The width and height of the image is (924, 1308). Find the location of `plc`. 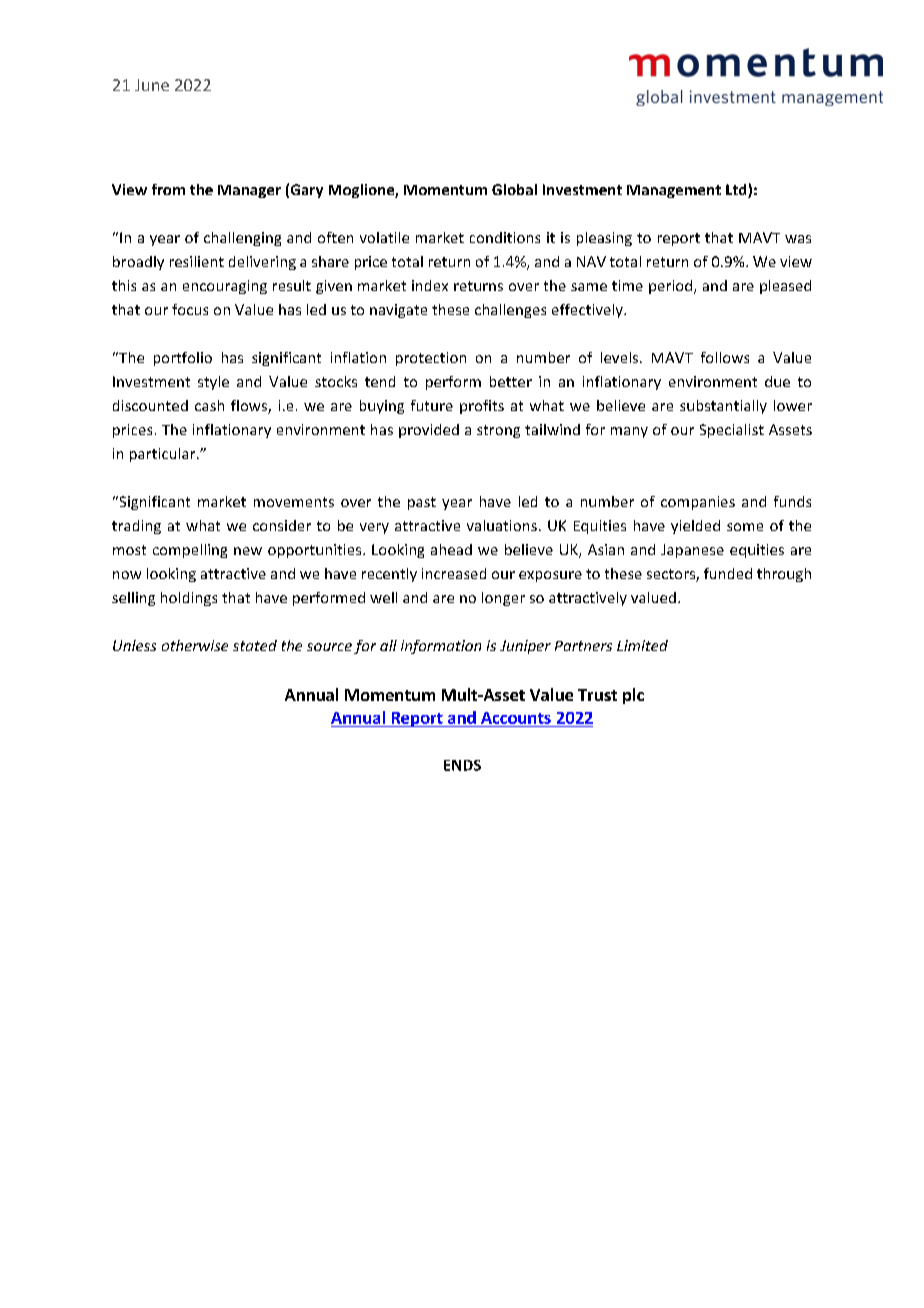

plc is located at coordinates (633, 696).
